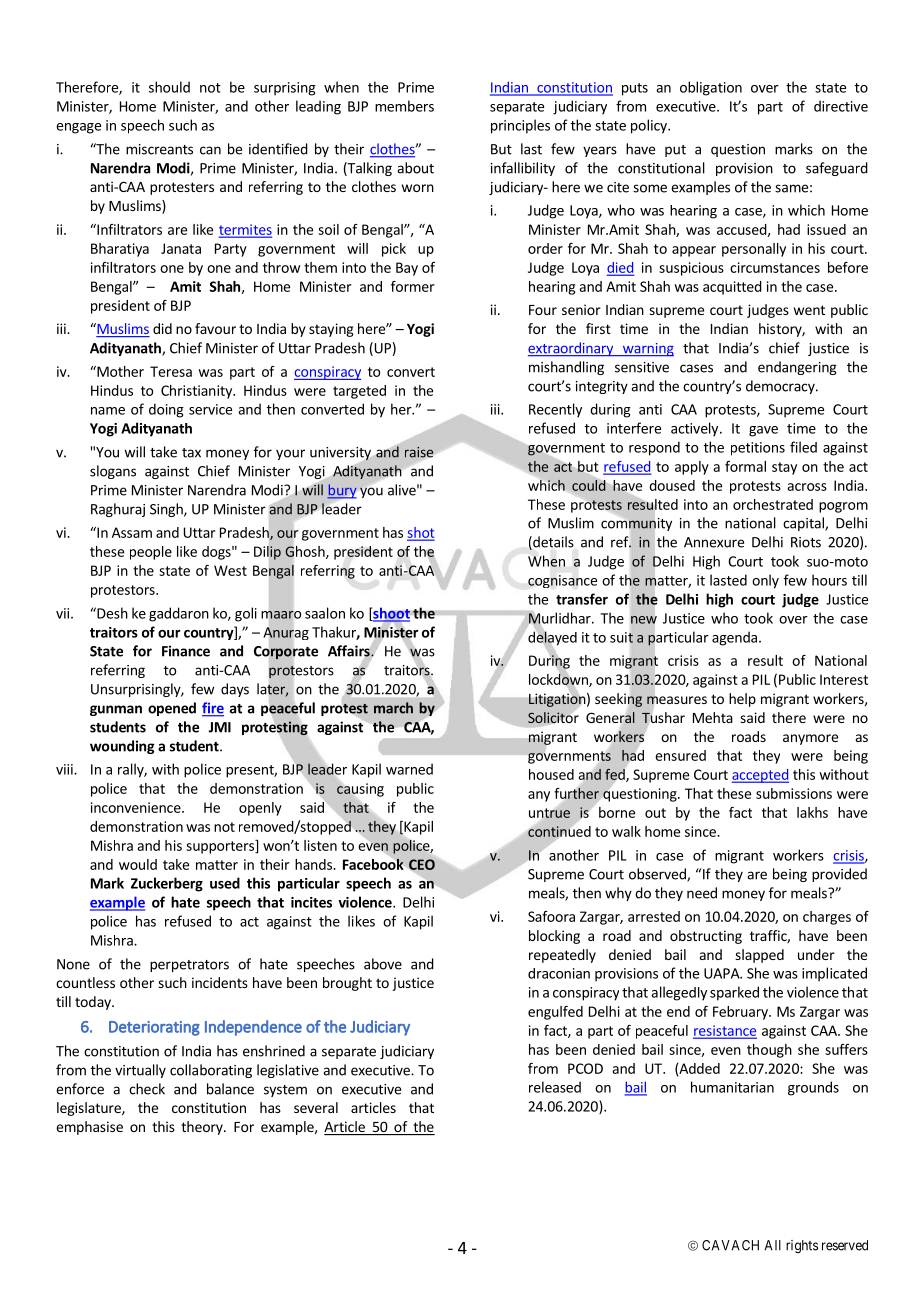 This image has width=924, height=1308. What do you see at coordinates (159, 149) in the image?
I see `miscreants` at bounding box center [159, 149].
